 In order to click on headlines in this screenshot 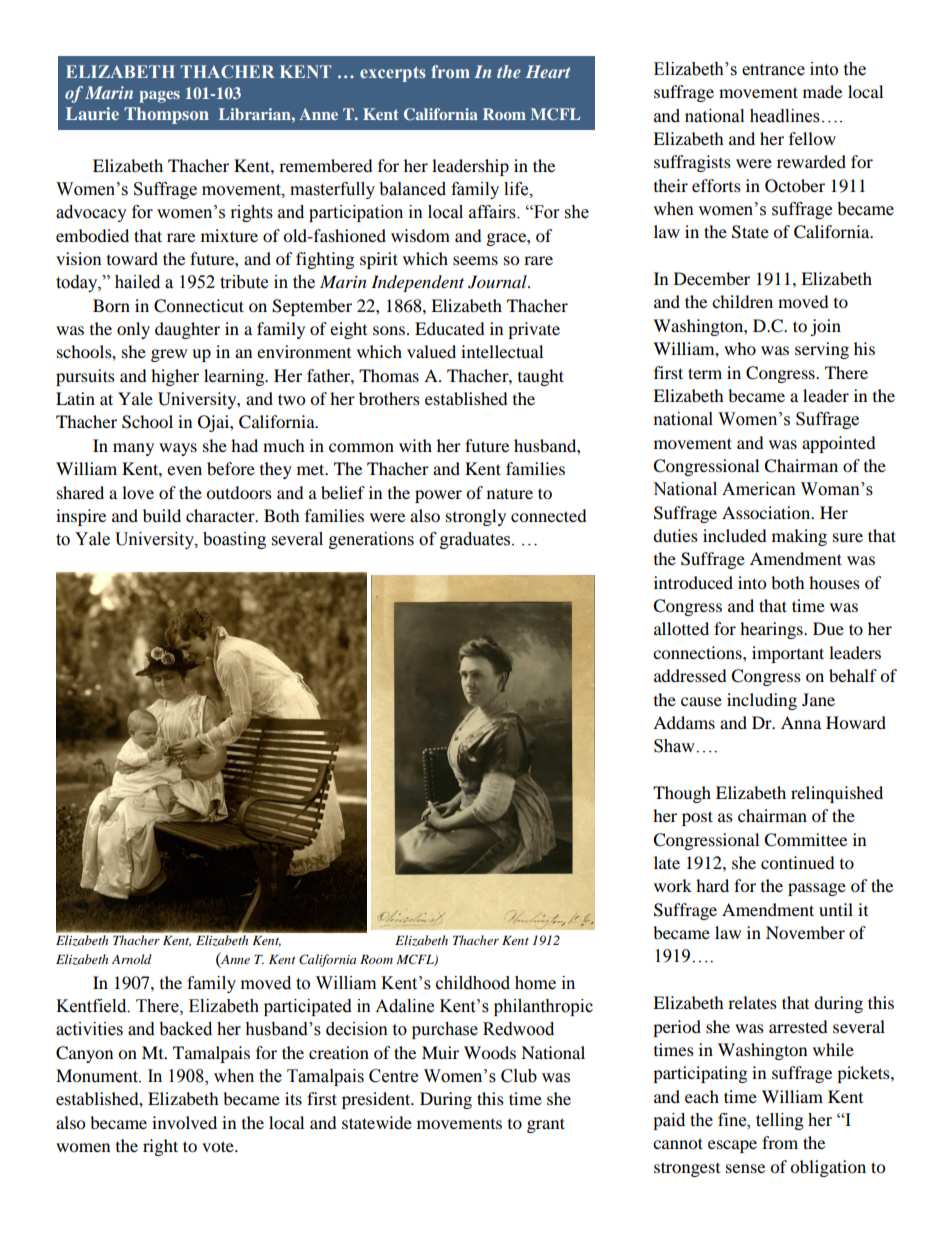, I will do `click(785, 116)`.
